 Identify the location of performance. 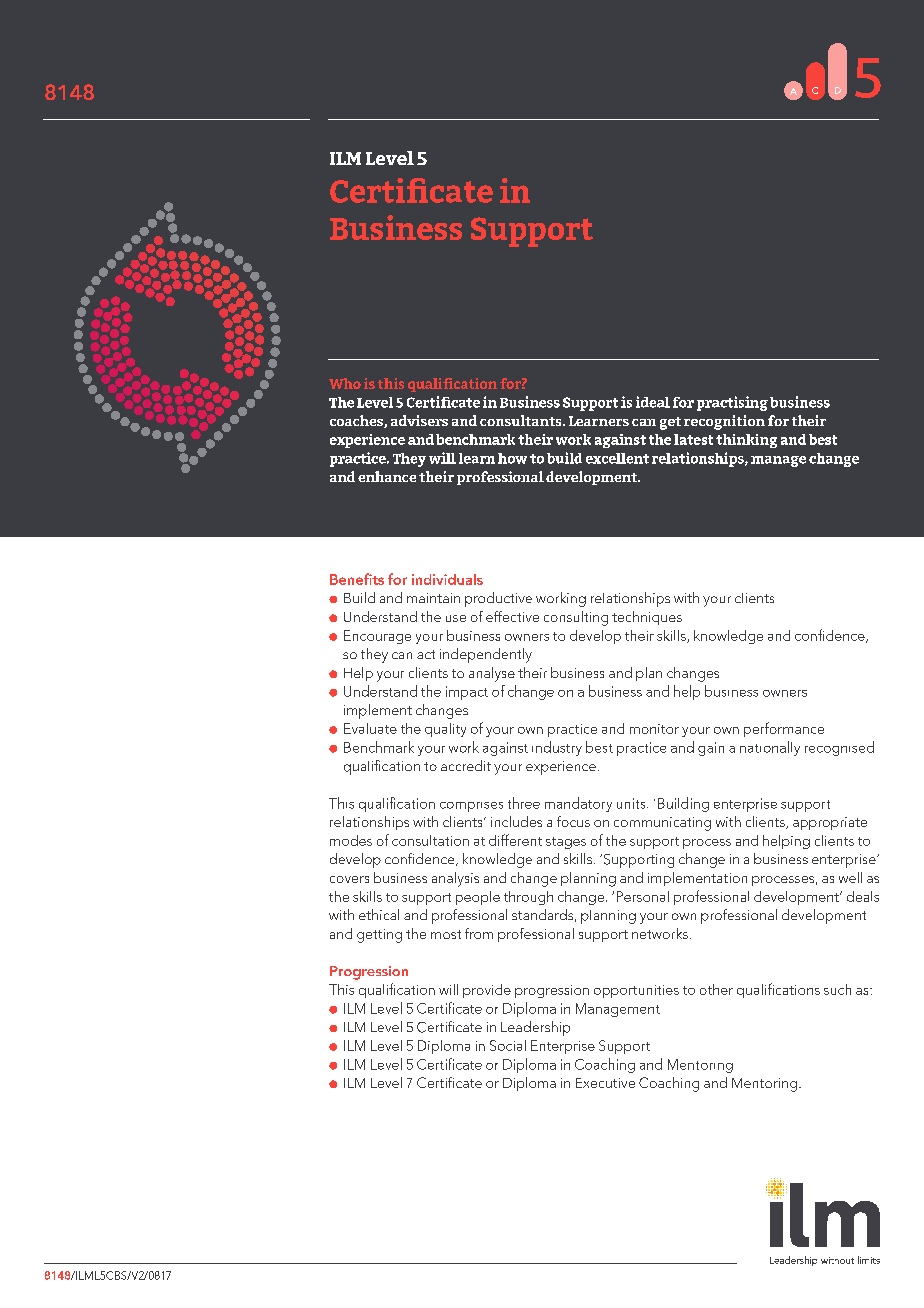
(784, 729).
